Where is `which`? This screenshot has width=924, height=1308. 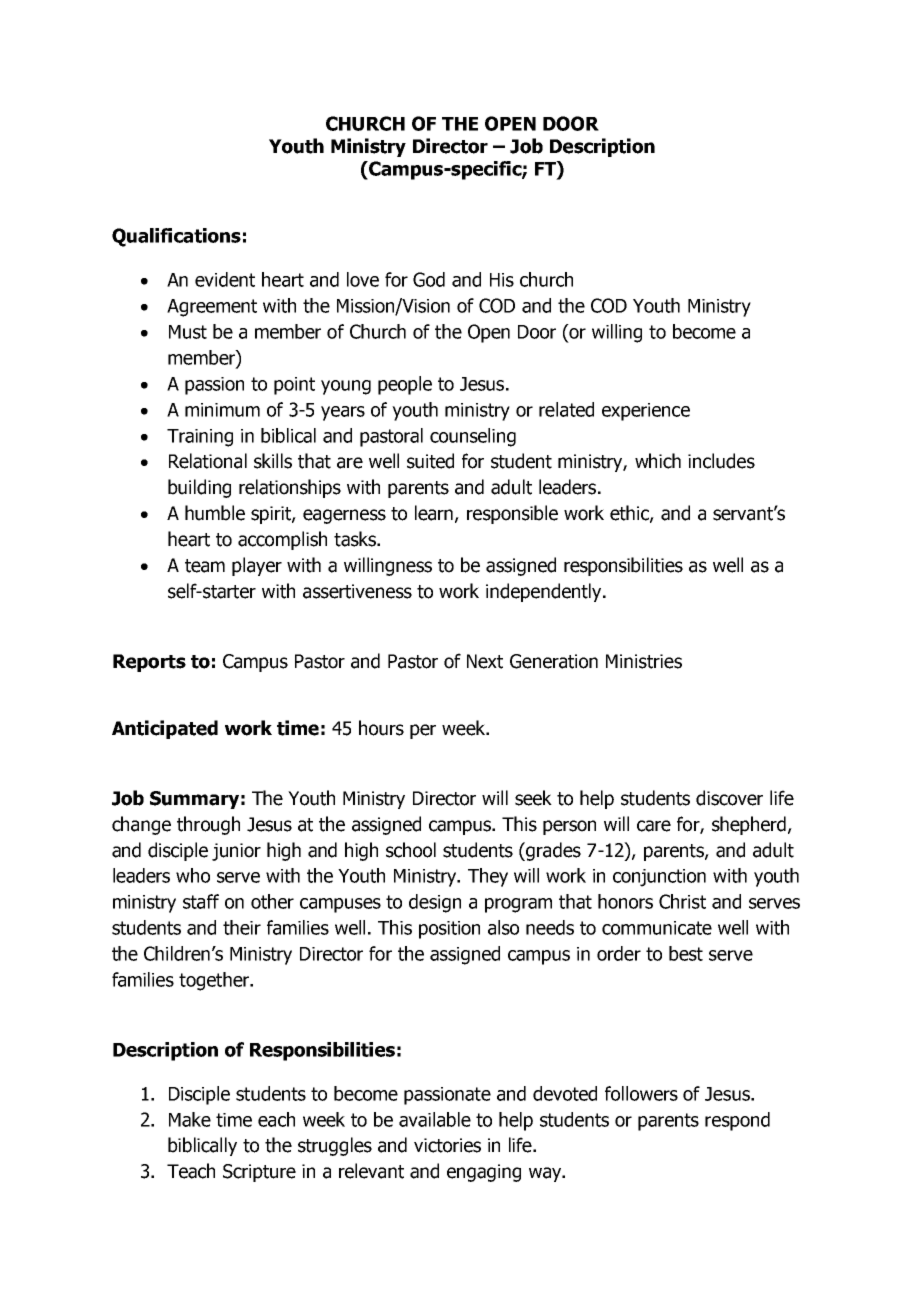
which is located at coordinates (658, 461).
